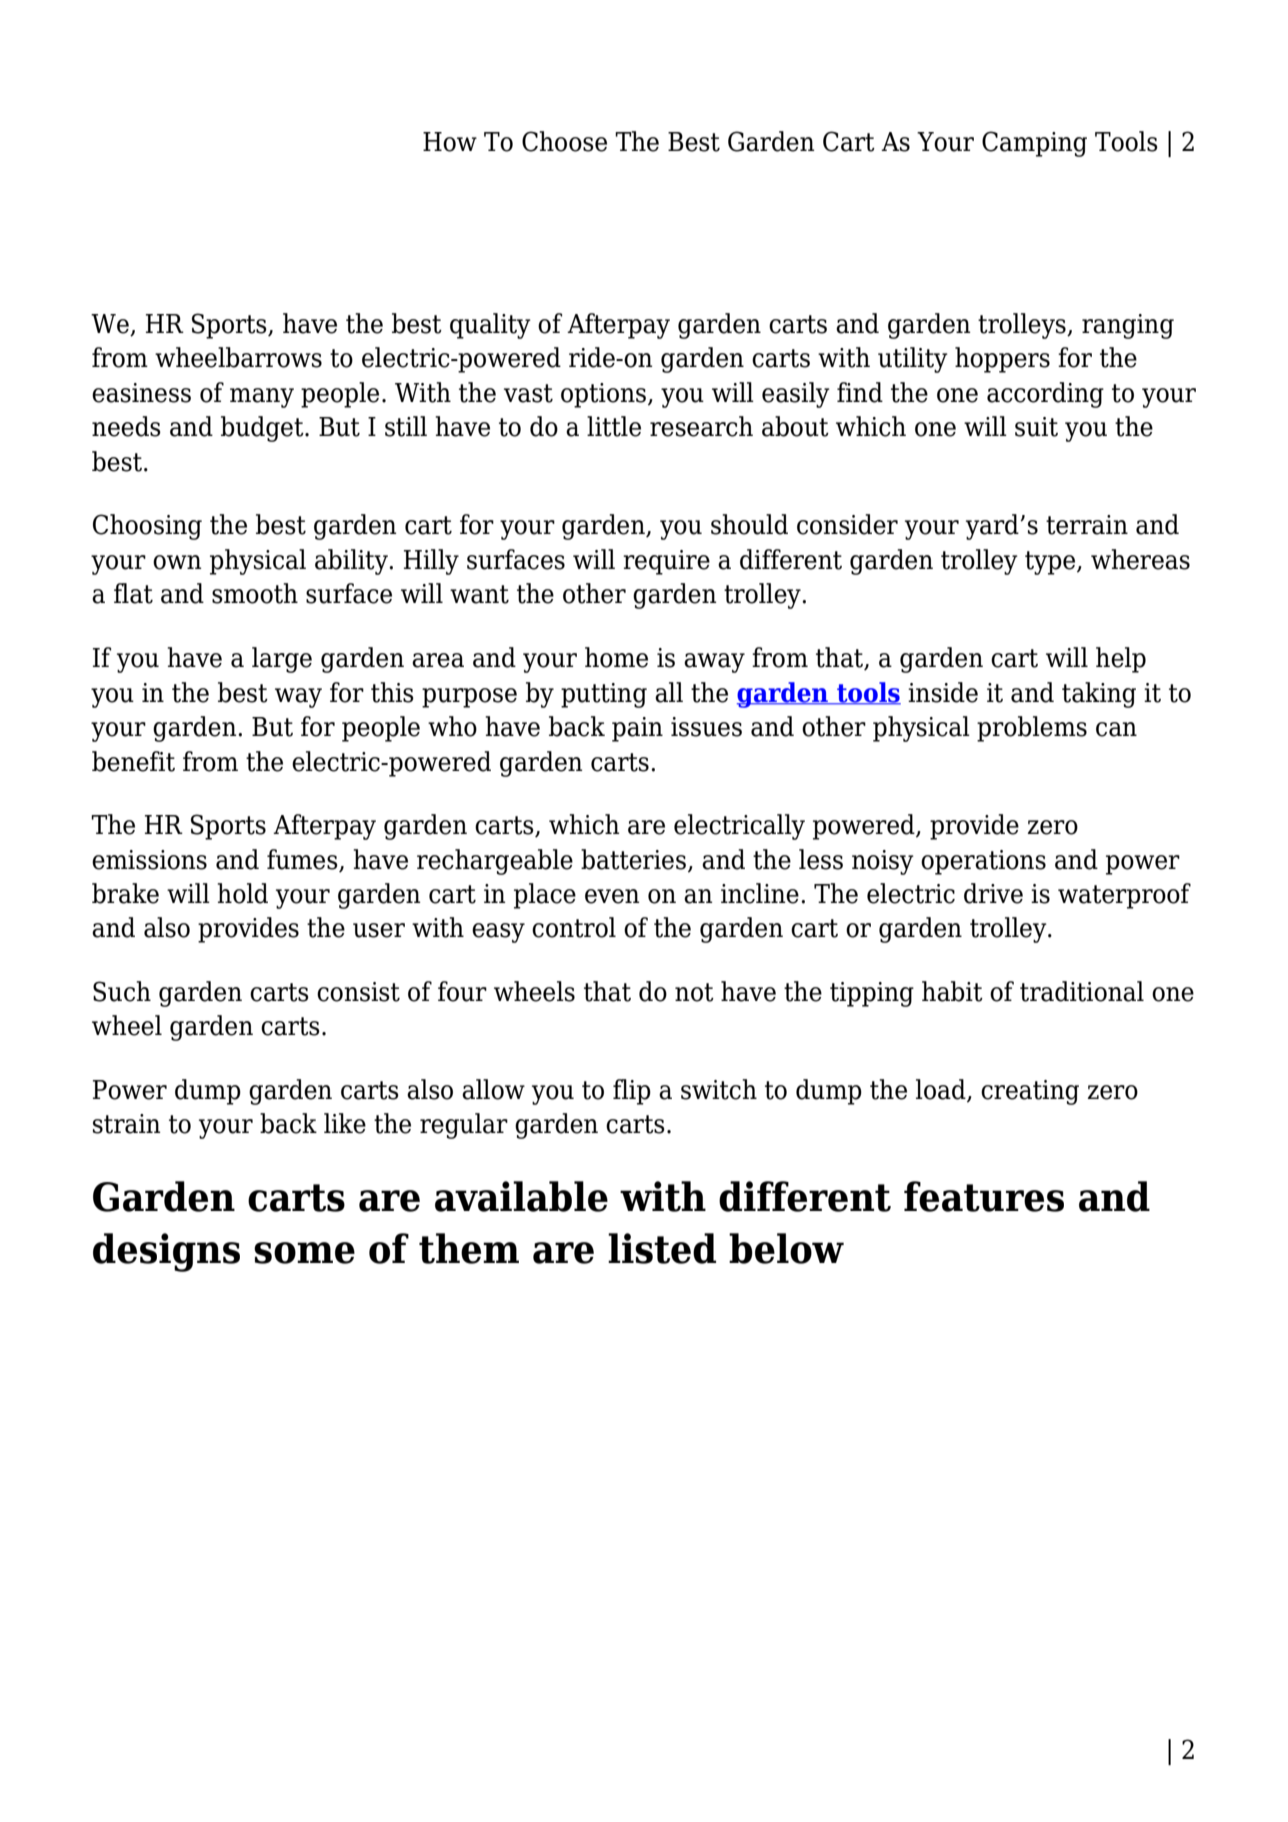 Image resolution: width=1288 pixels, height=1822 pixels. Describe the element at coordinates (304, 1253) in the screenshot. I see `some` at that location.
